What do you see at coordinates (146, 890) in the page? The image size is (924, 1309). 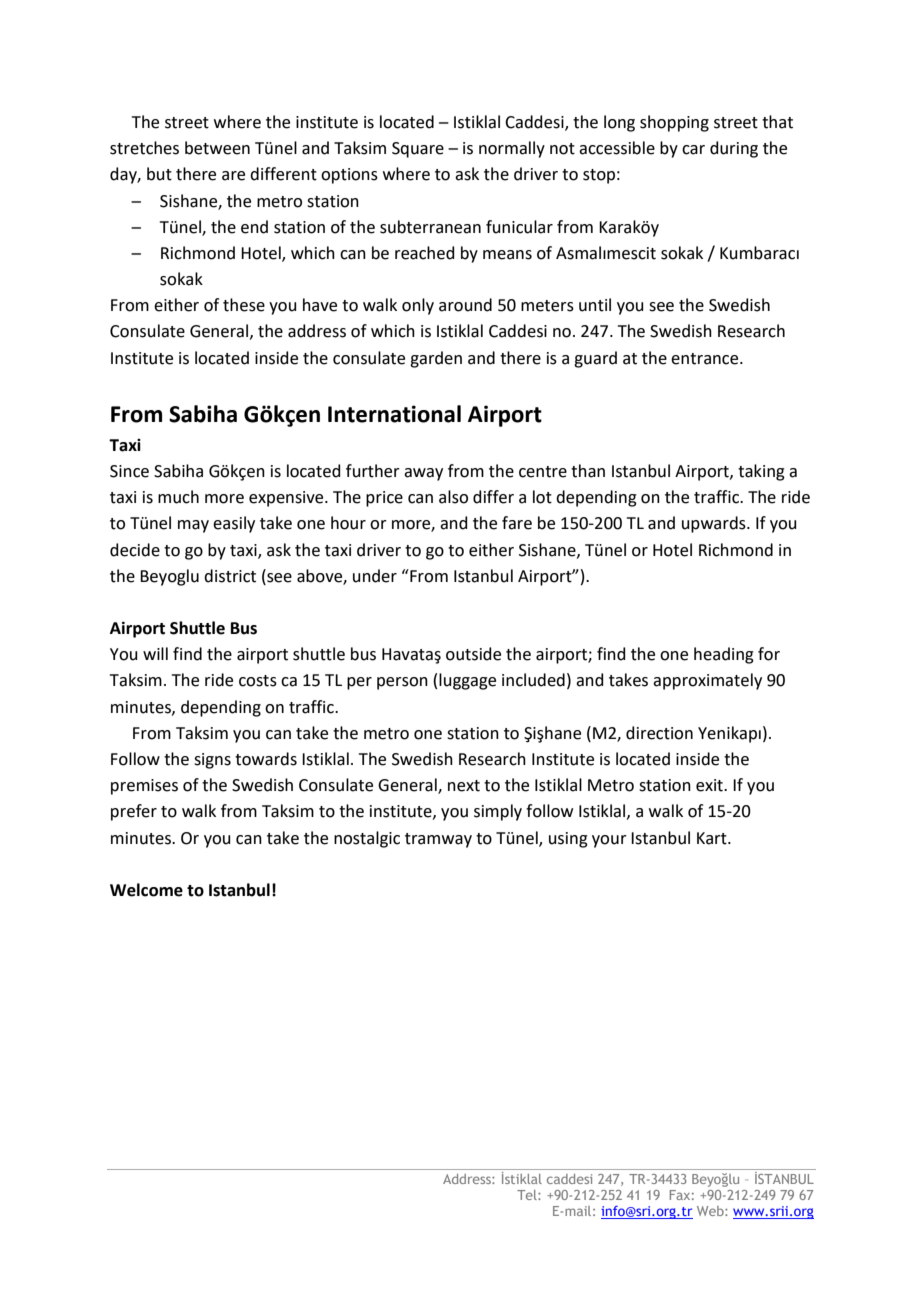 I see `Welcome` at bounding box center [146, 890].
